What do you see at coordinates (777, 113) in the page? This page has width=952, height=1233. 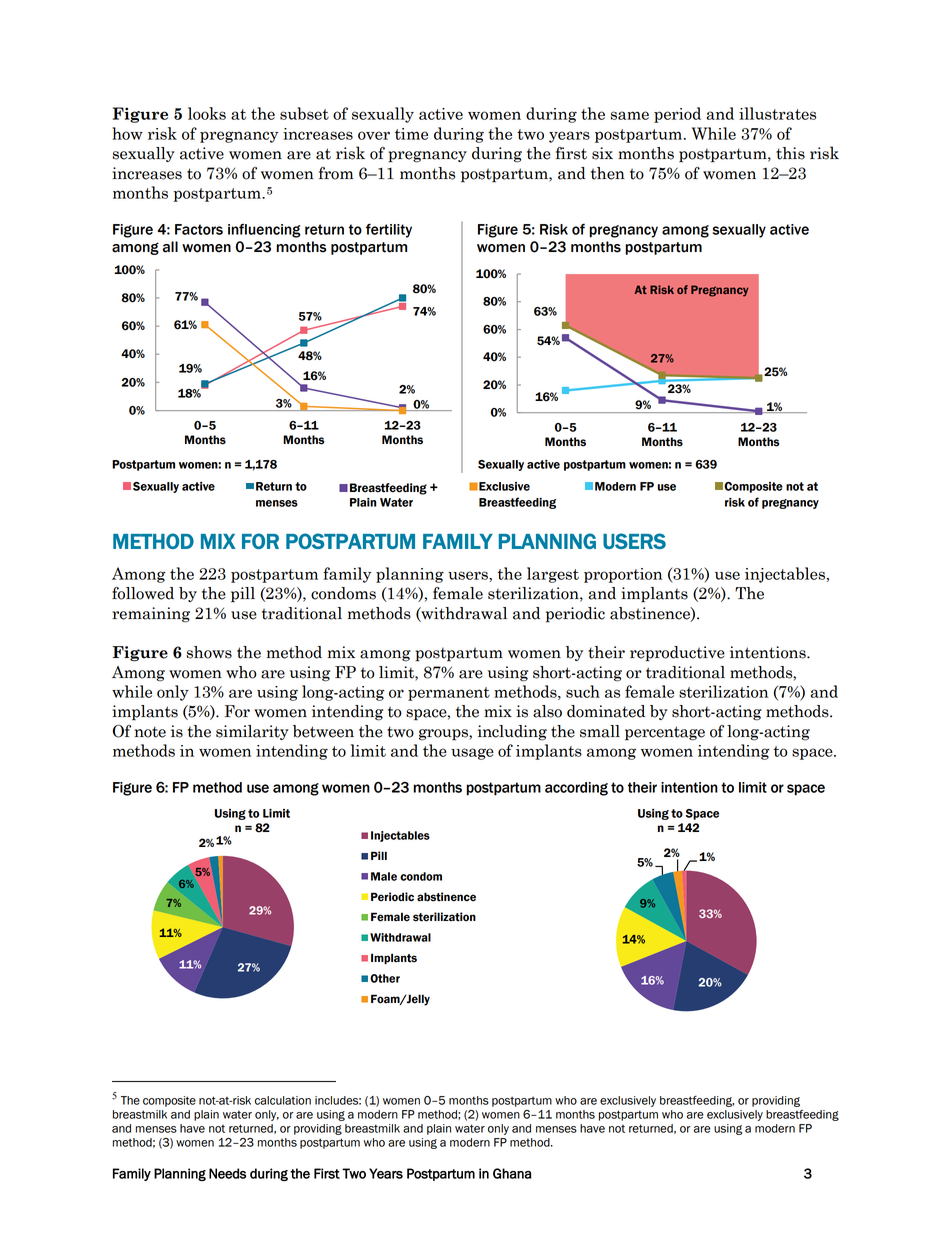 I see `illustrates` at bounding box center [777, 113].
